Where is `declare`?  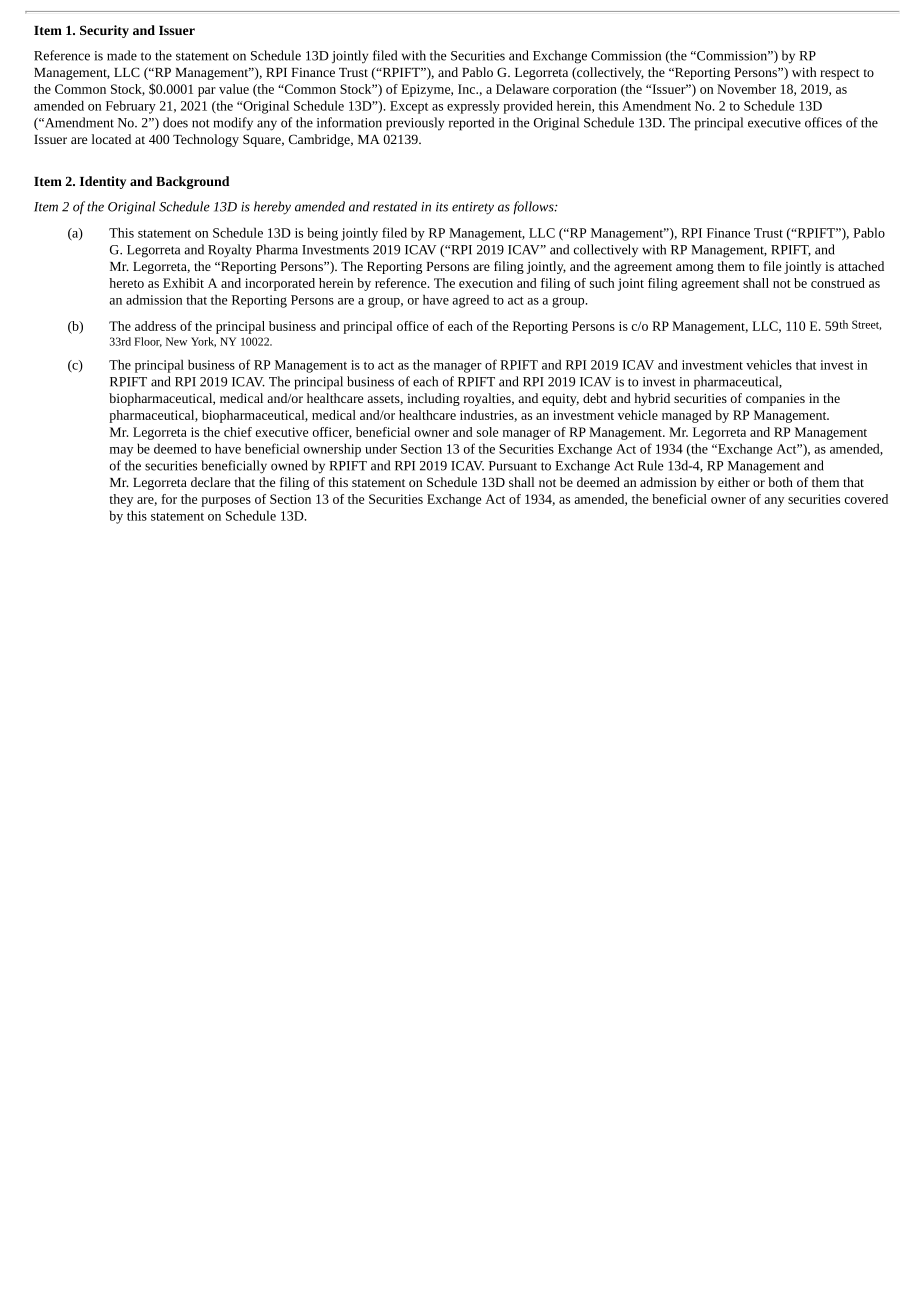
declare is located at coordinates (210, 482).
